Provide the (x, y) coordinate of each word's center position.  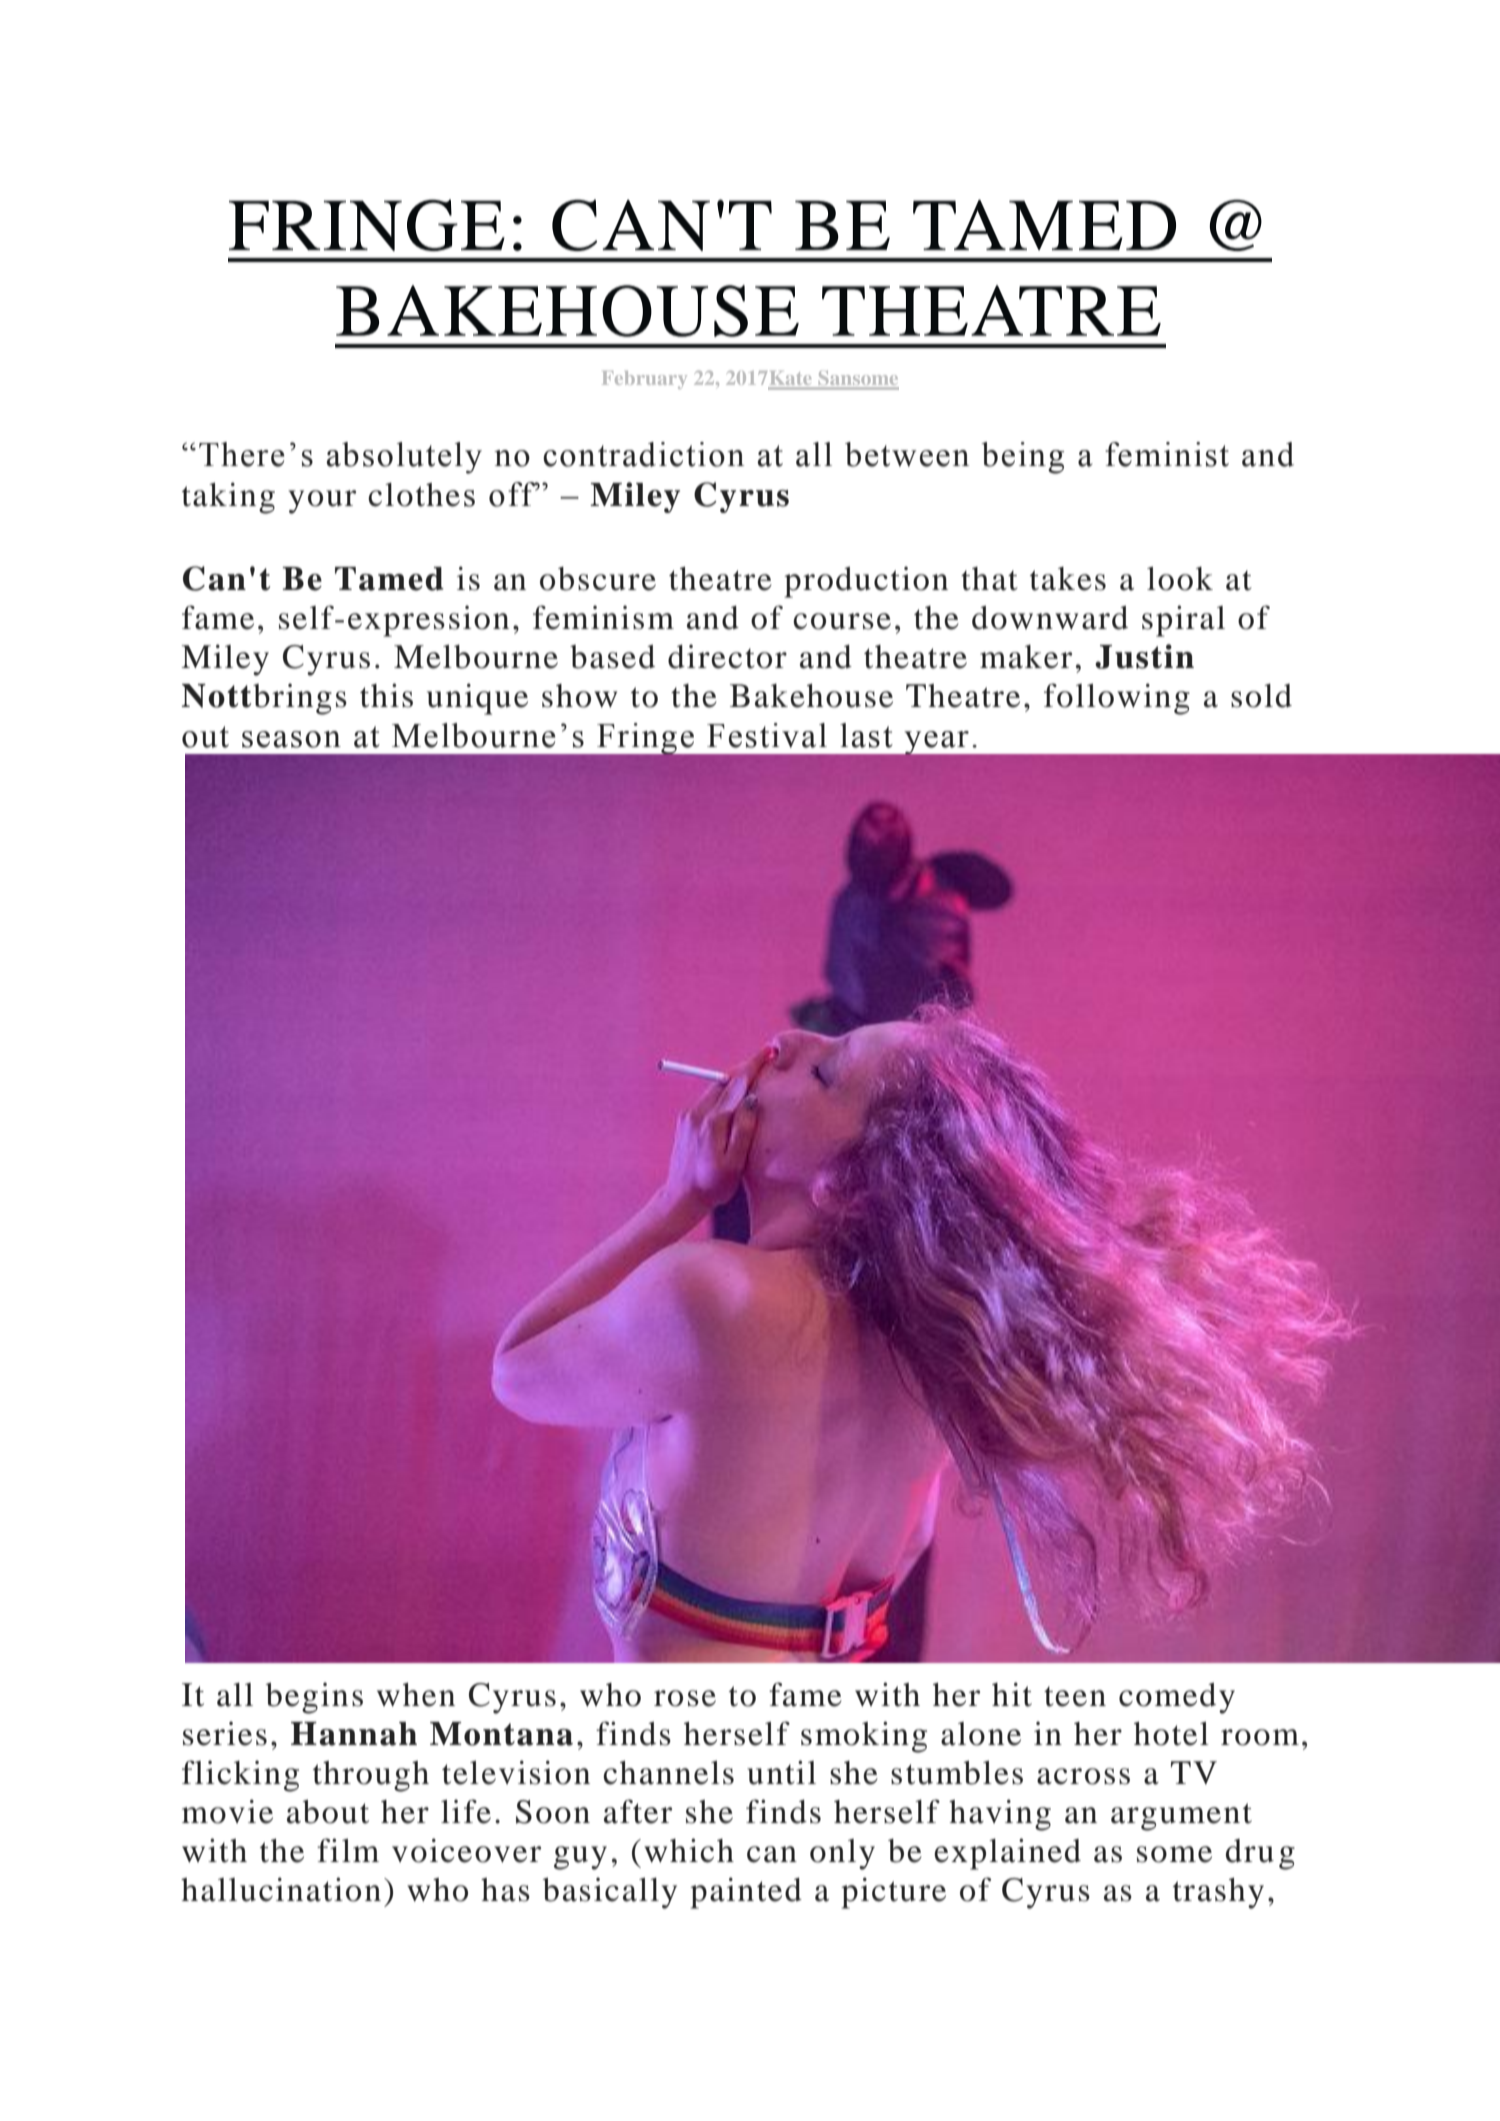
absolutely (404, 458)
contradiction (643, 454)
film (348, 1850)
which (689, 1850)
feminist (1167, 454)
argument (1181, 1817)
